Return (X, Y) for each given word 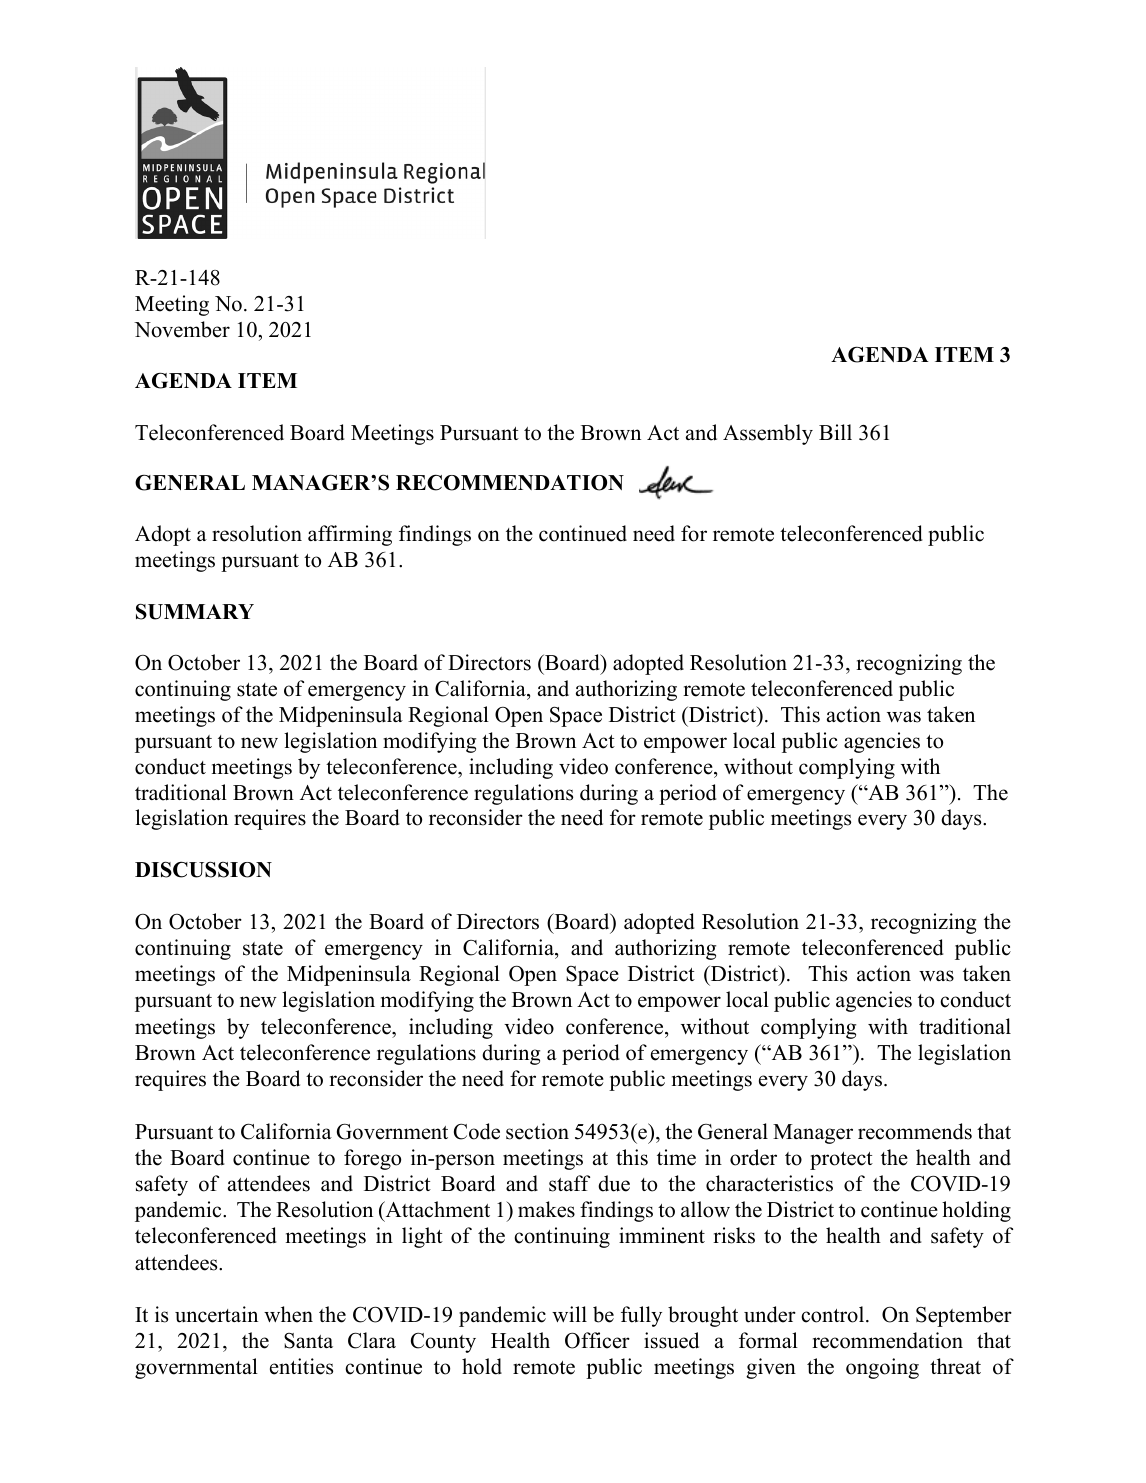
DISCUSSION (203, 869)
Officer (597, 1340)
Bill (835, 432)
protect (841, 1161)
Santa (308, 1341)
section (537, 1131)
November (182, 329)
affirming (350, 535)
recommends (915, 1131)
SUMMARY (195, 611)
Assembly (768, 434)
